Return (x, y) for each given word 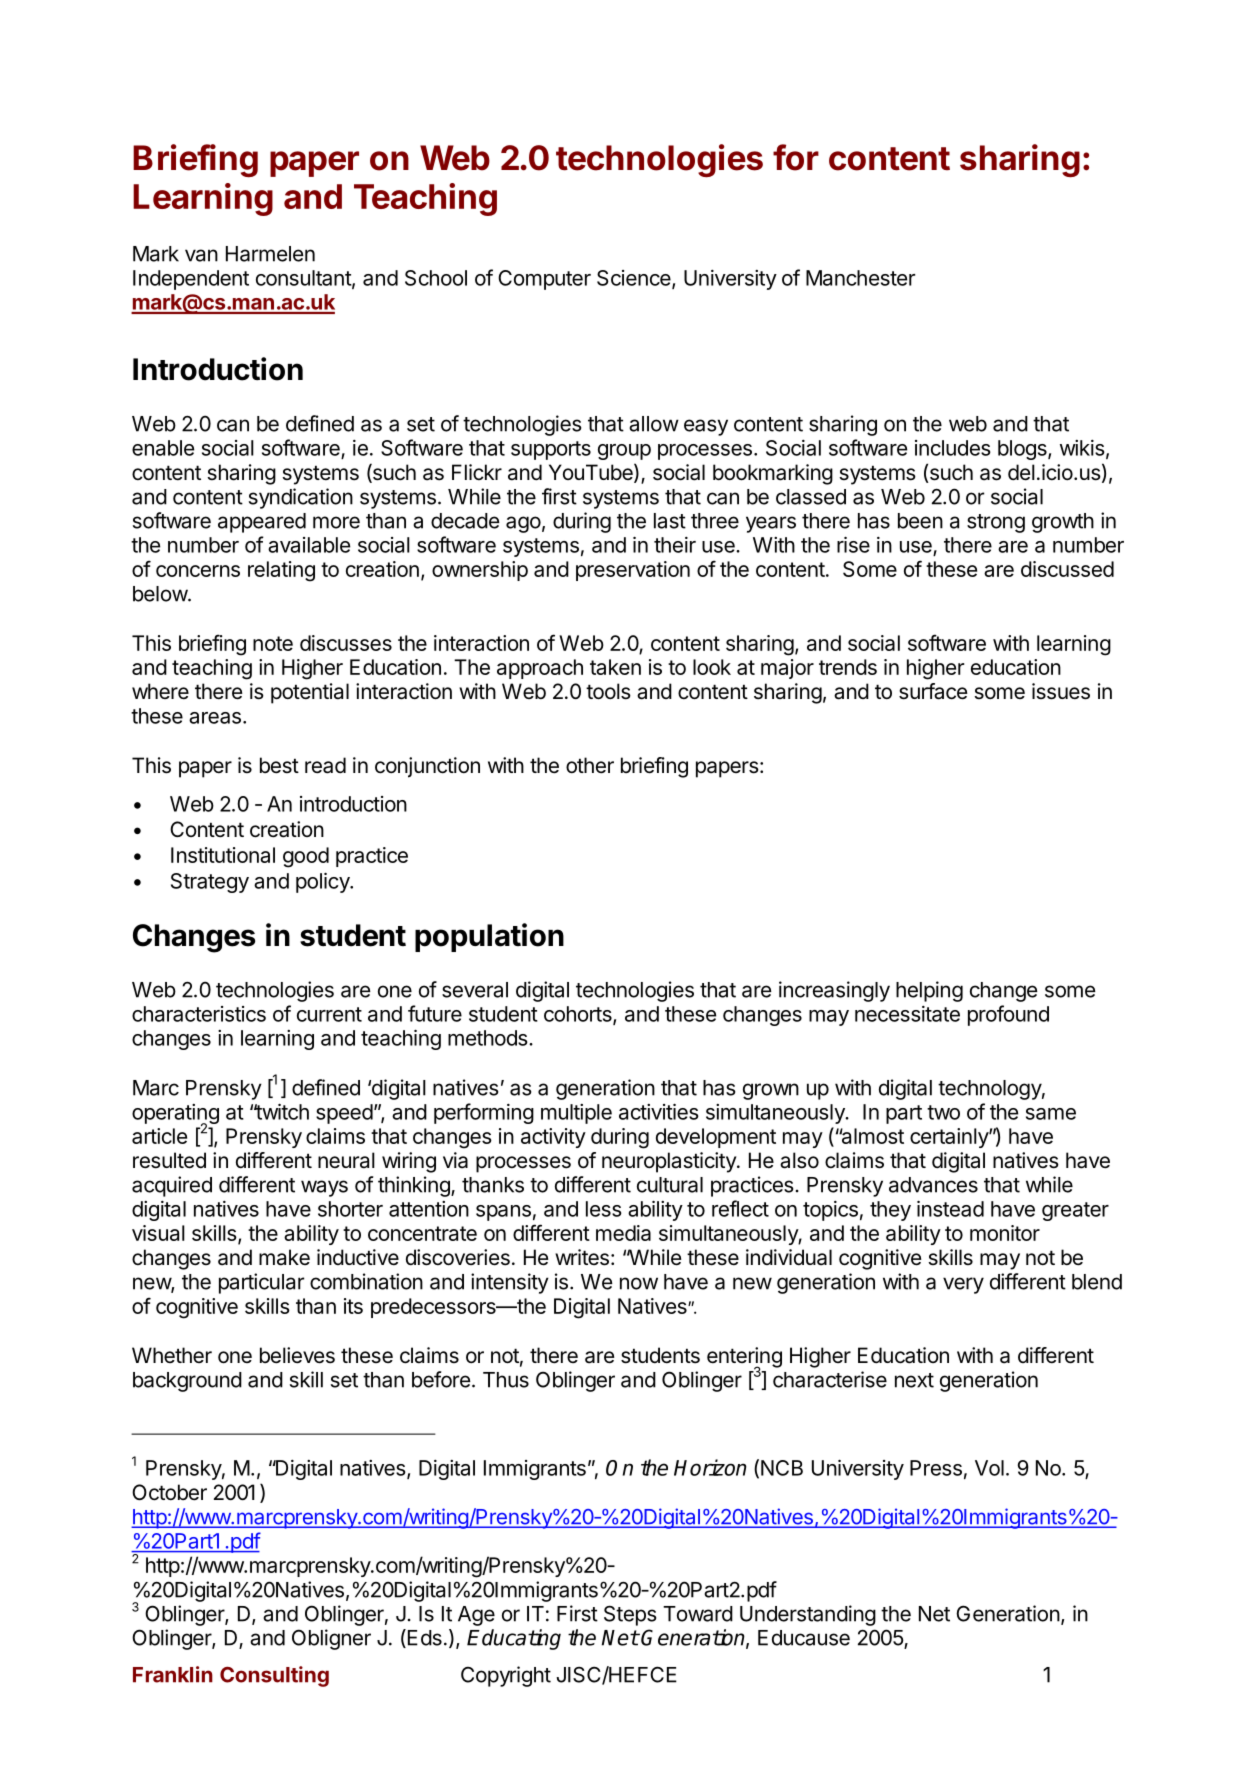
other (590, 765)
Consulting (274, 1676)
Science (635, 279)
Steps (630, 1615)
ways (324, 1188)
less (604, 1209)
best (279, 765)
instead (950, 1208)
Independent (191, 280)
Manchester (860, 278)
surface (933, 691)
